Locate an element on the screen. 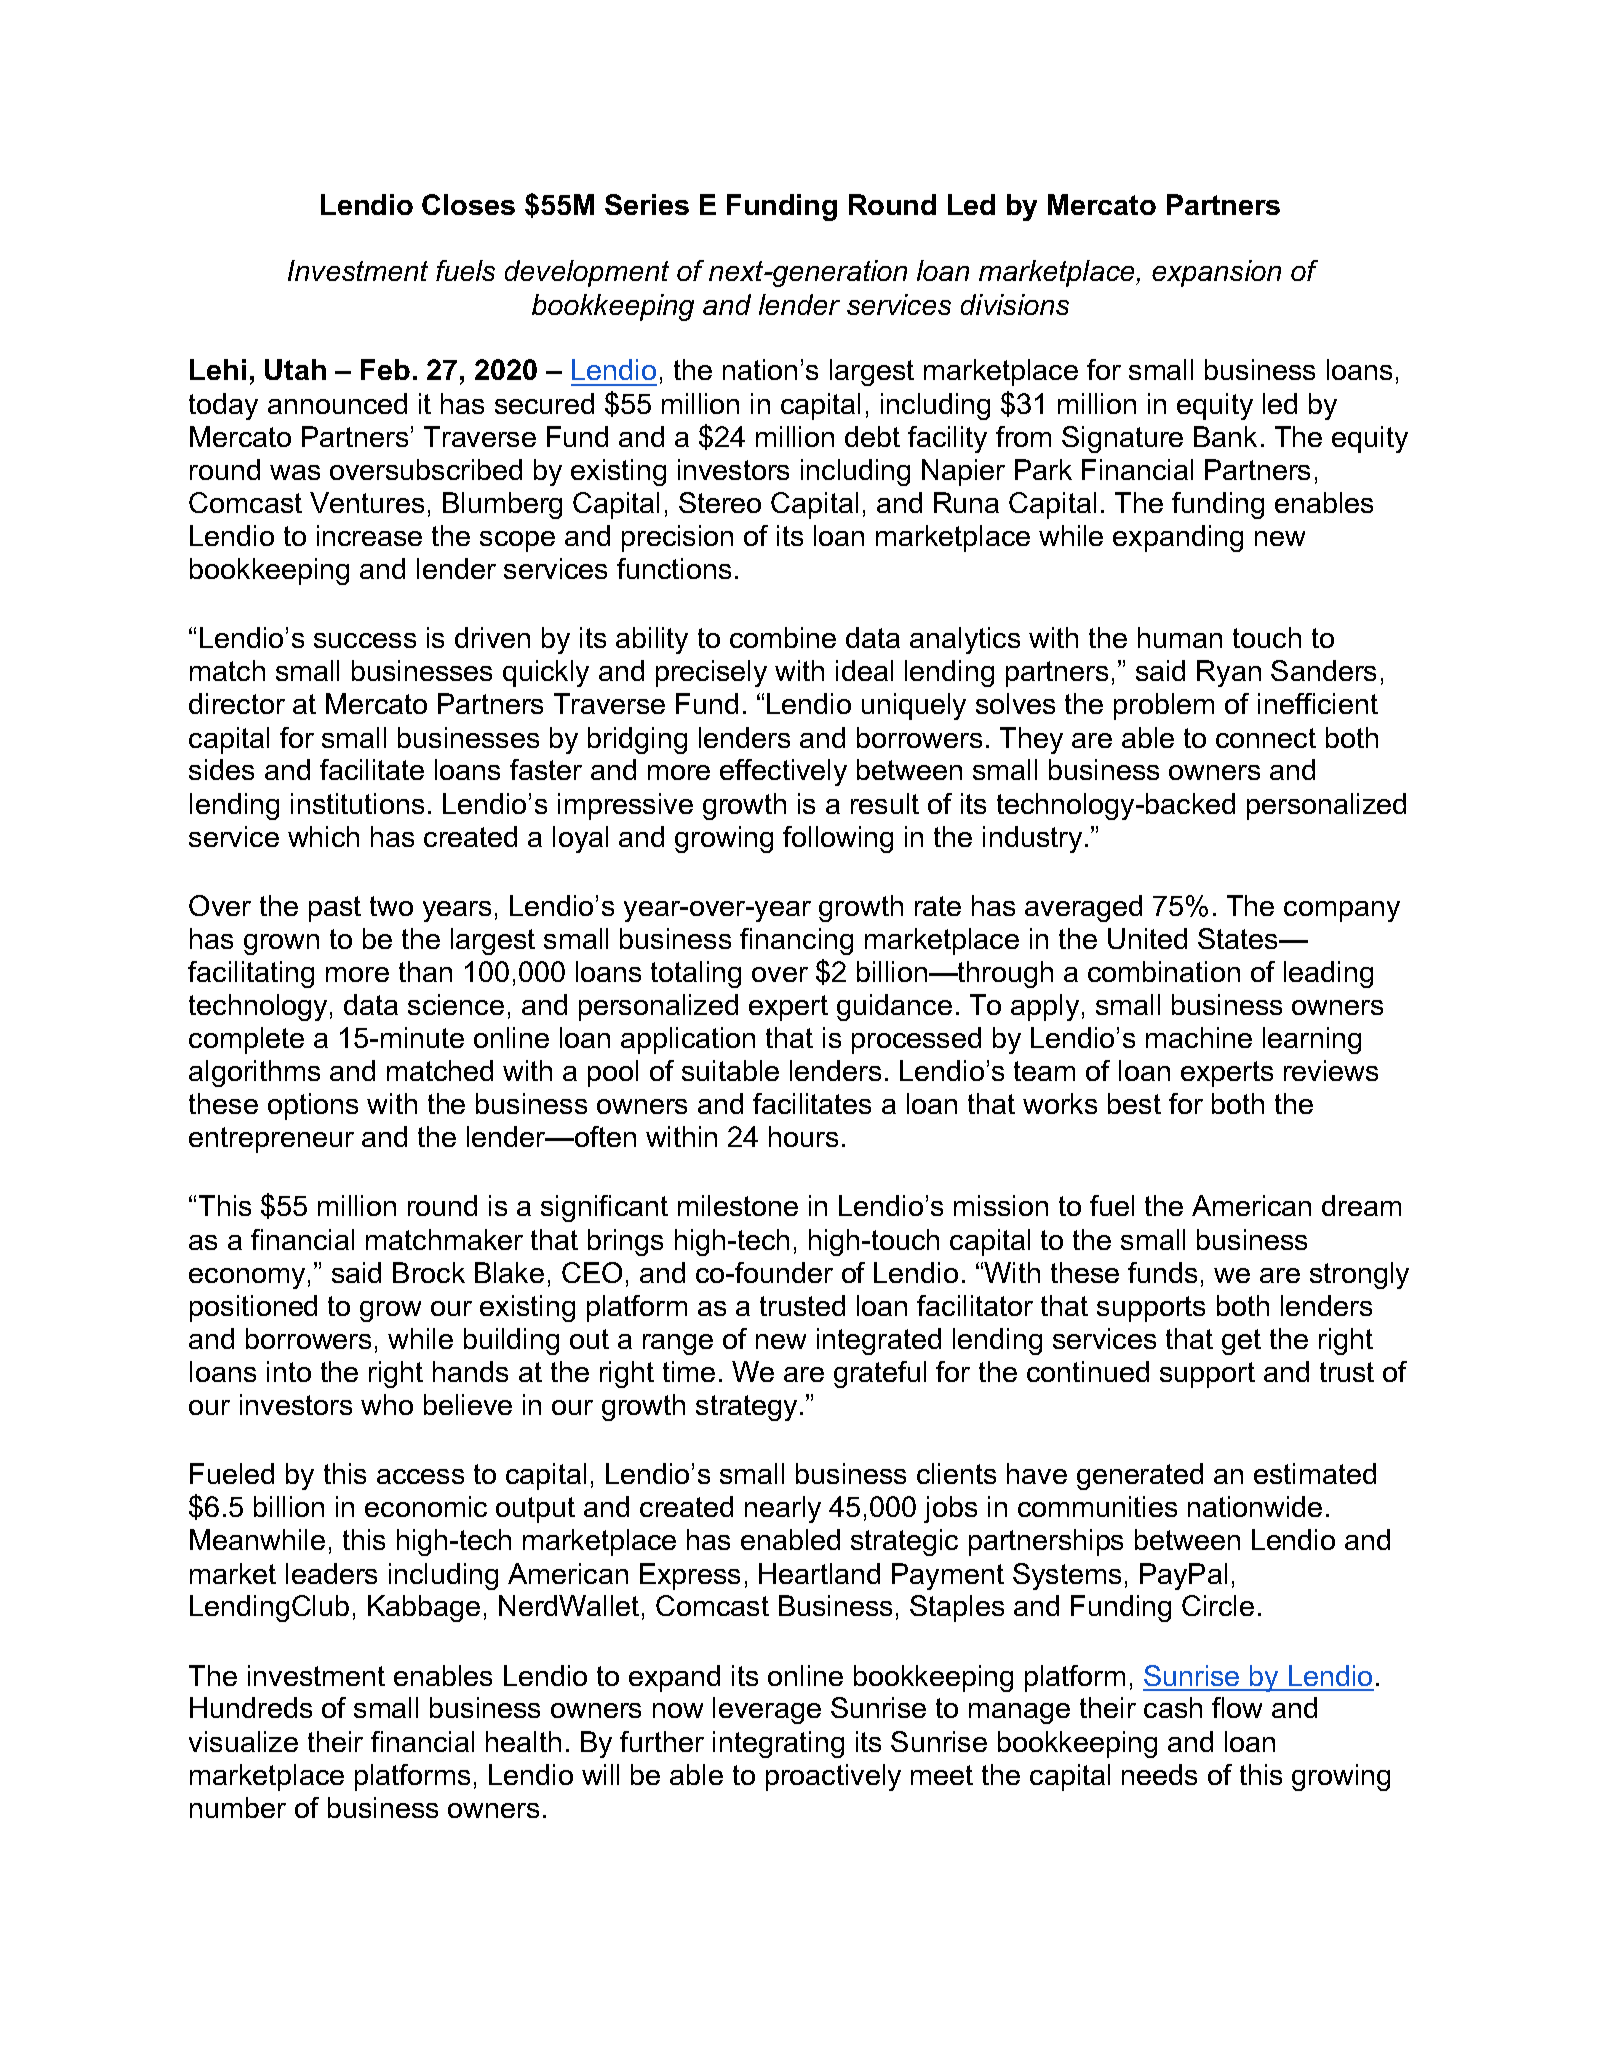  get is located at coordinates (1241, 1342).
